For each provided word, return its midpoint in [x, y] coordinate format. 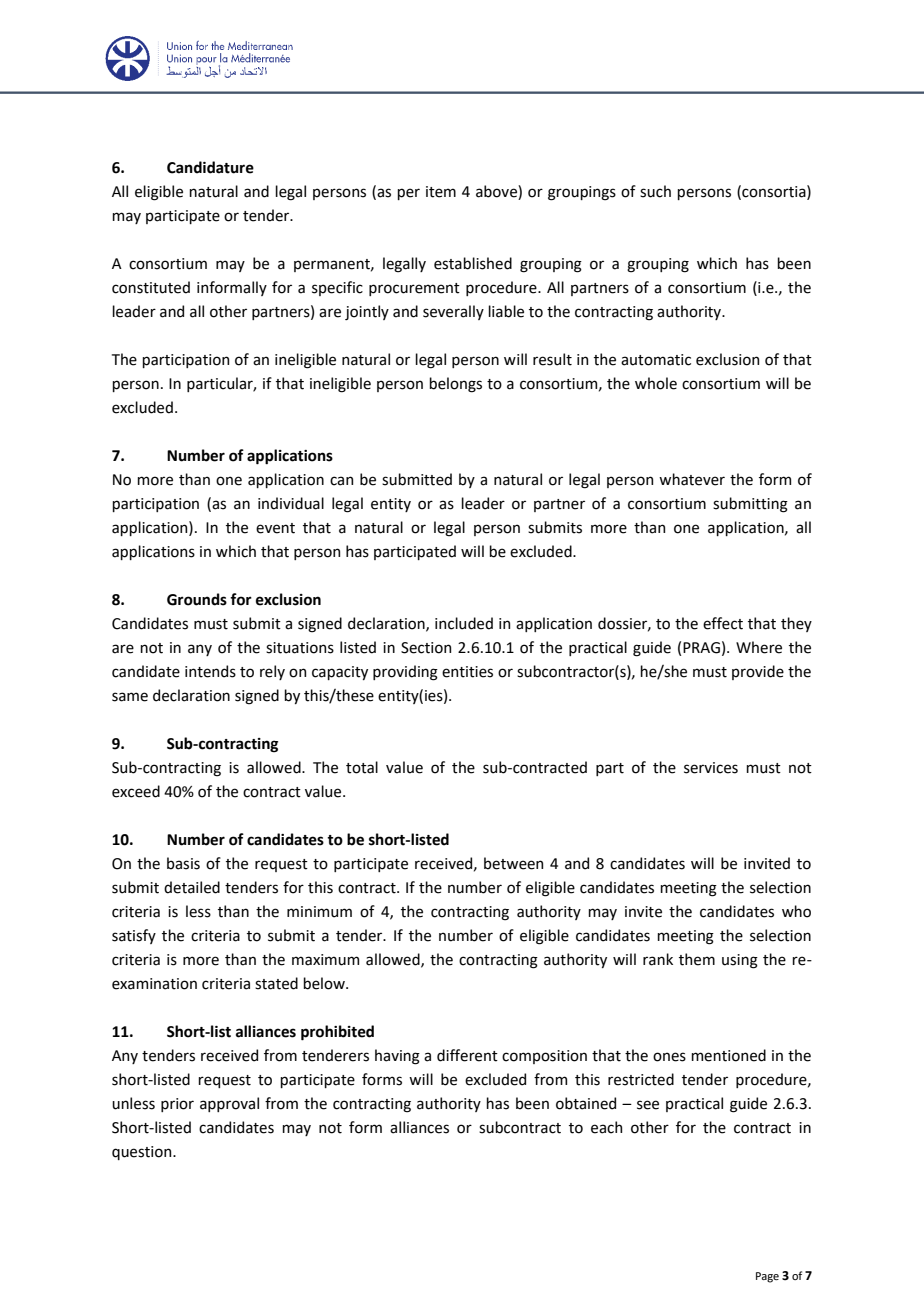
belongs [455, 385]
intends [210, 671]
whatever [692, 479]
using [740, 961]
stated [276, 983]
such [655, 191]
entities [467, 672]
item [441, 192]
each [606, 1127]
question [143, 1153]
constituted [151, 287]
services [711, 768]
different [467, 1055]
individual [291, 503]
